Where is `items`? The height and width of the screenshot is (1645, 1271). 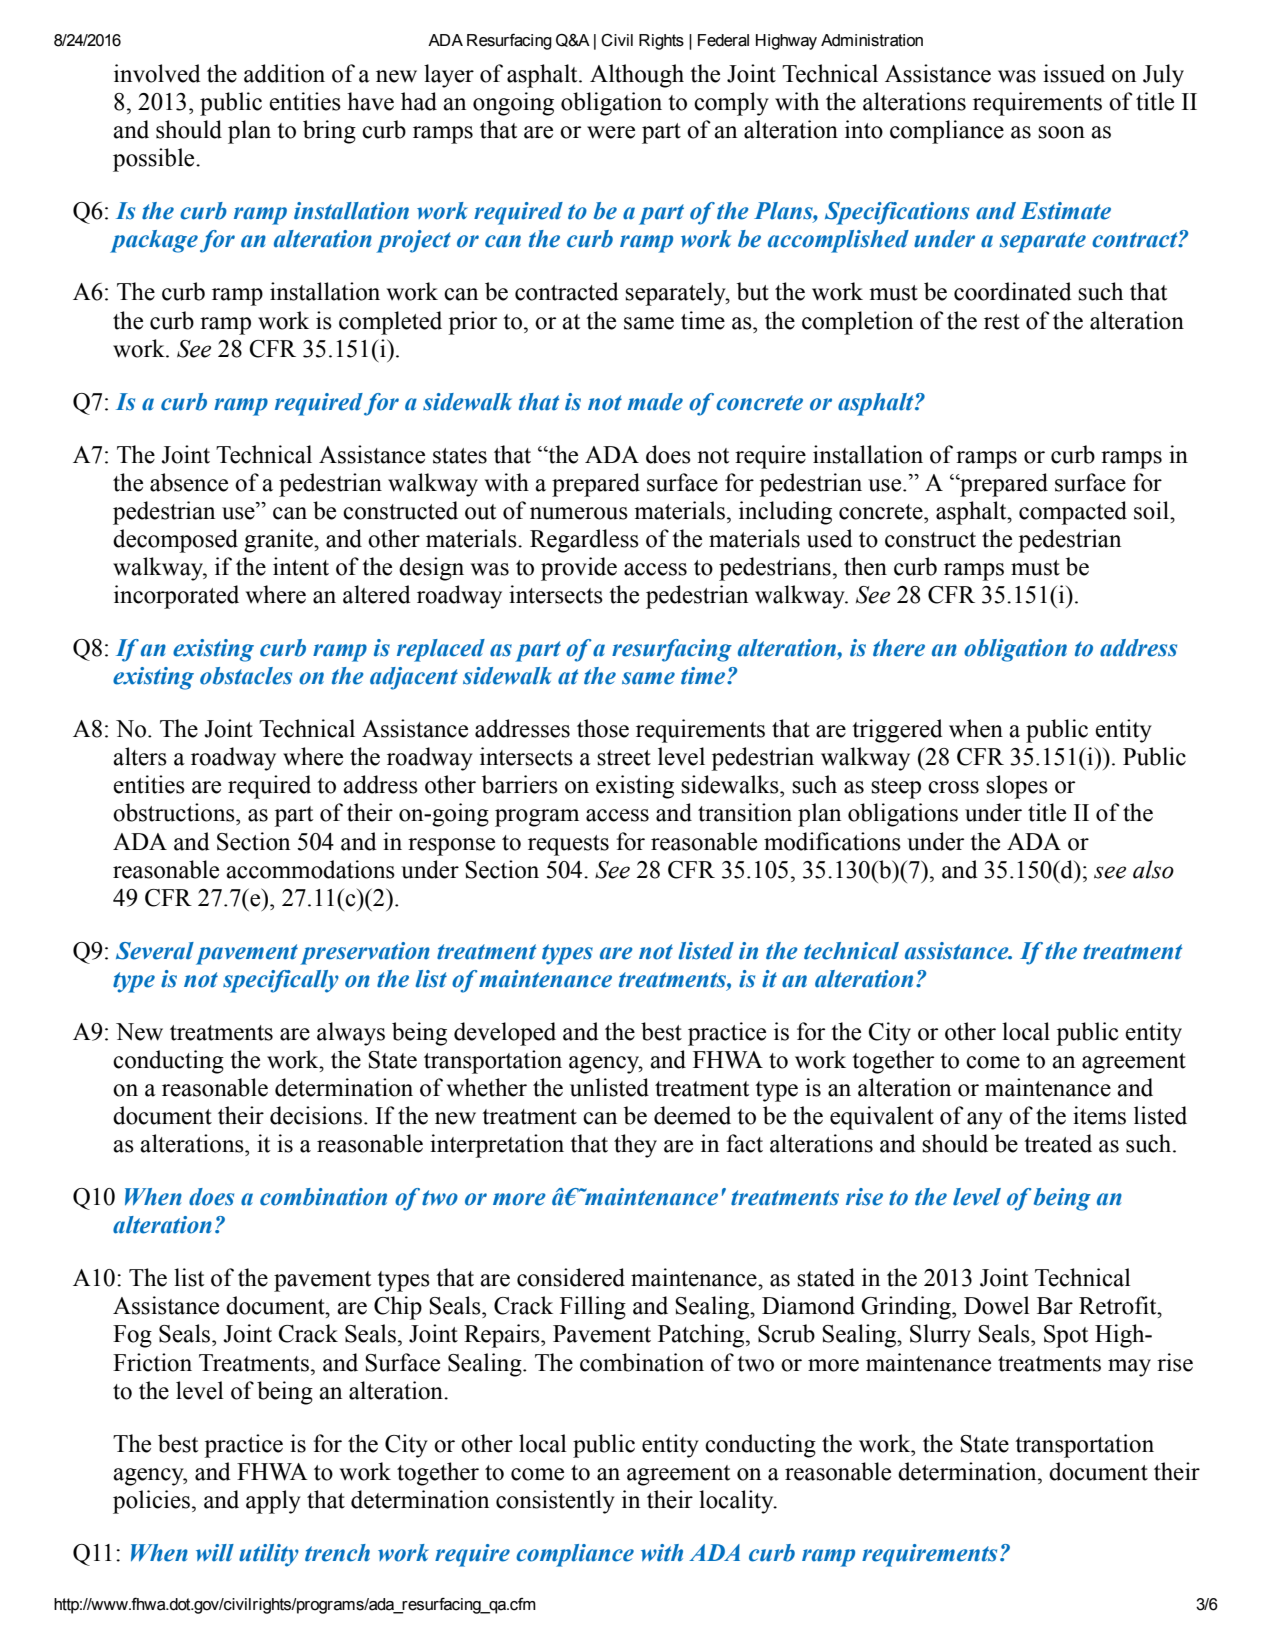 items is located at coordinates (1099, 1115).
